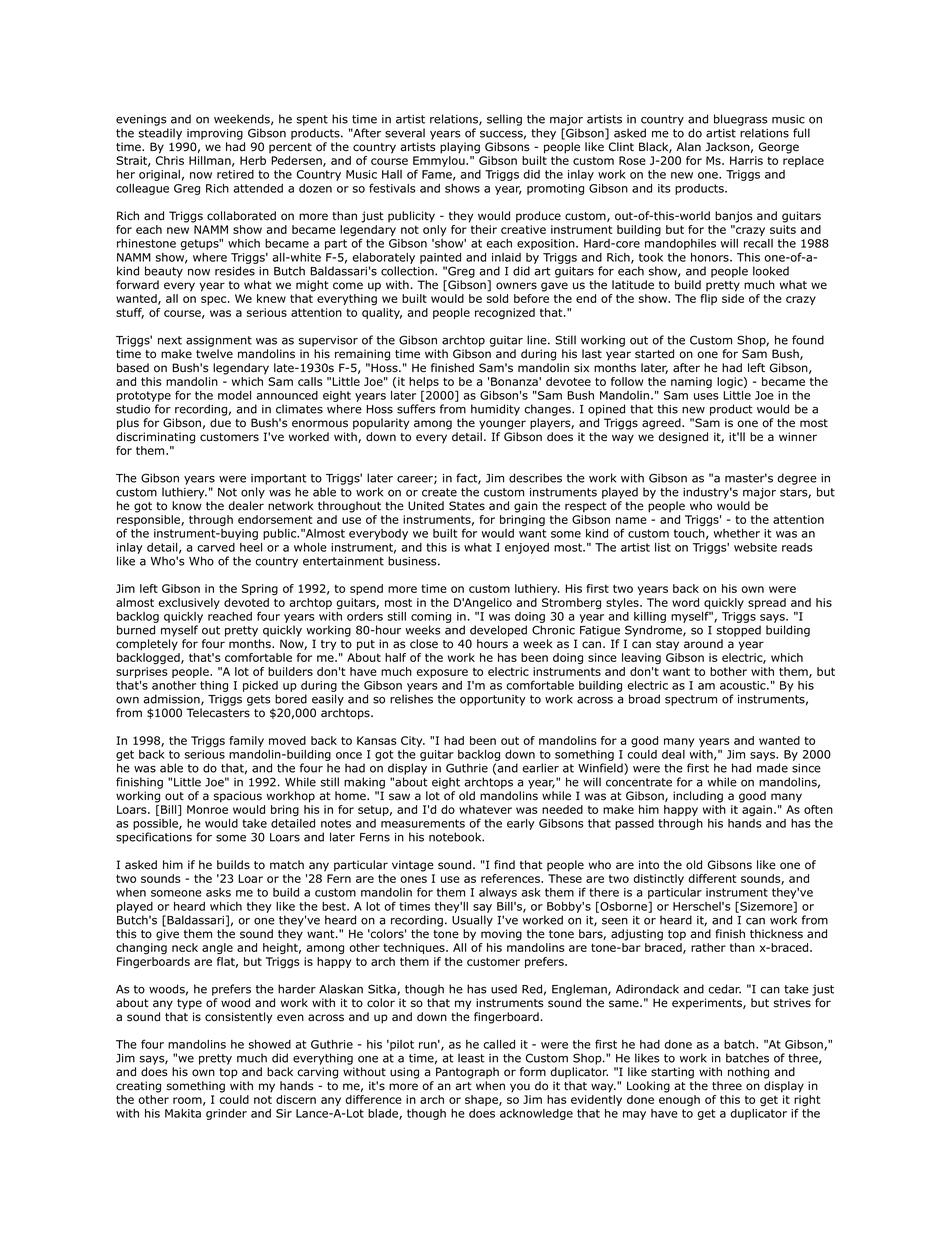 Image resolution: width=952 pixels, height=1233 pixels. Describe the element at coordinates (215, 134) in the page. I see `improving` at that location.
